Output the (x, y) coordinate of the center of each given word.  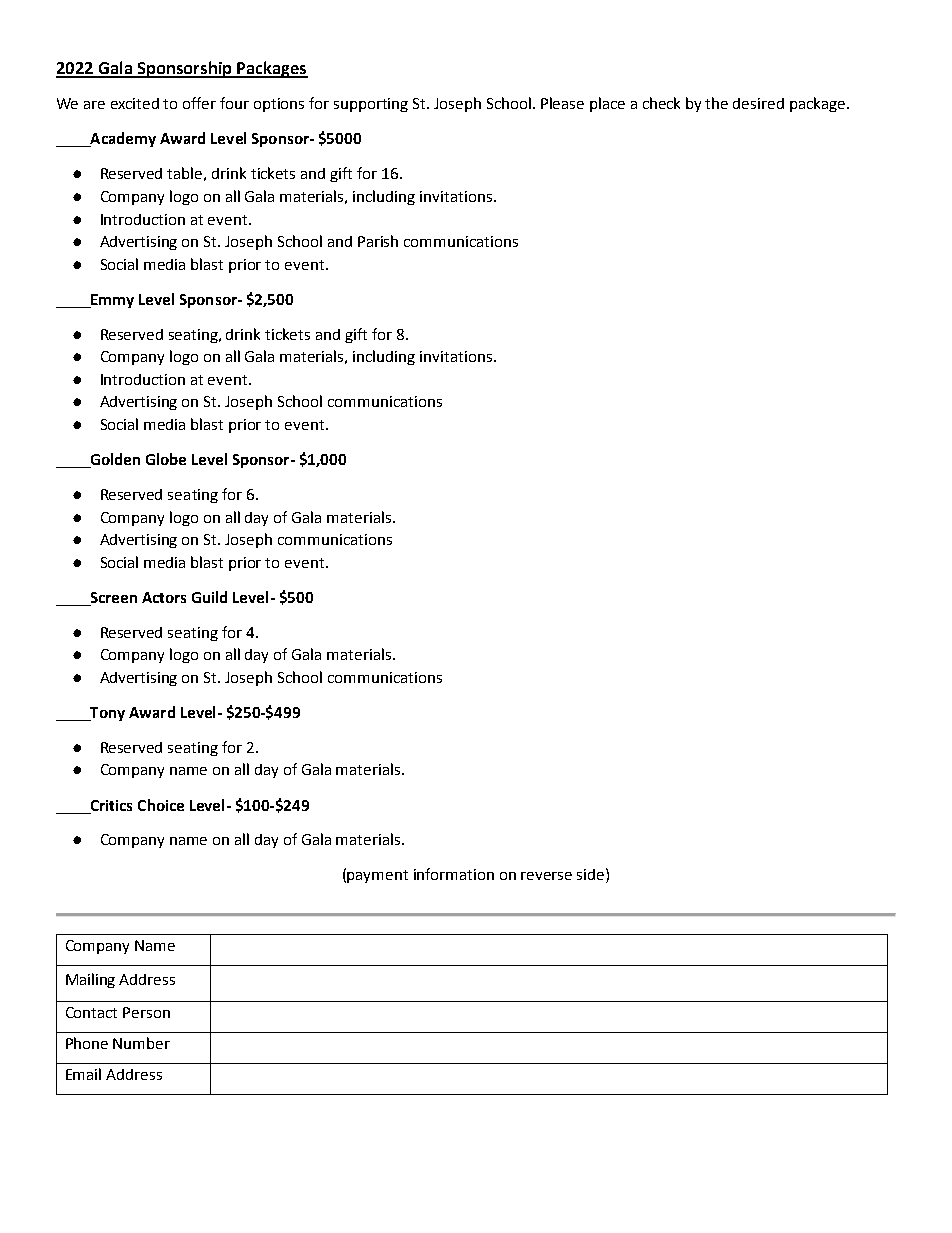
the (716, 103)
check (661, 103)
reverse (546, 876)
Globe (166, 459)
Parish (378, 241)
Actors (164, 597)
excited (135, 103)
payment (377, 876)
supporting (371, 105)
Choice (161, 805)
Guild (209, 597)
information (454, 874)
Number (141, 1043)
